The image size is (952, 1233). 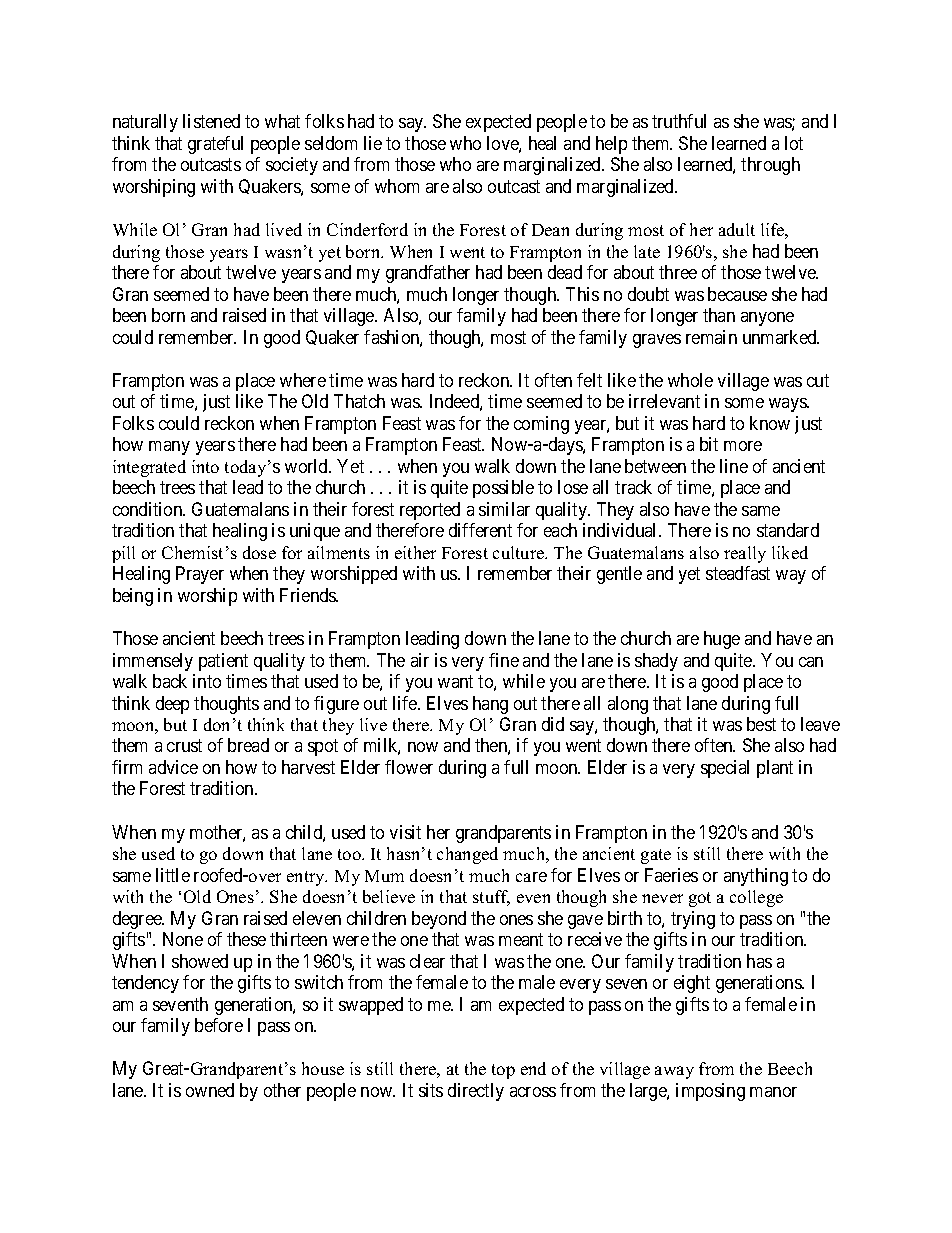 What do you see at coordinates (770, 166) in the document?
I see `through` at bounding box center [770, 166].
